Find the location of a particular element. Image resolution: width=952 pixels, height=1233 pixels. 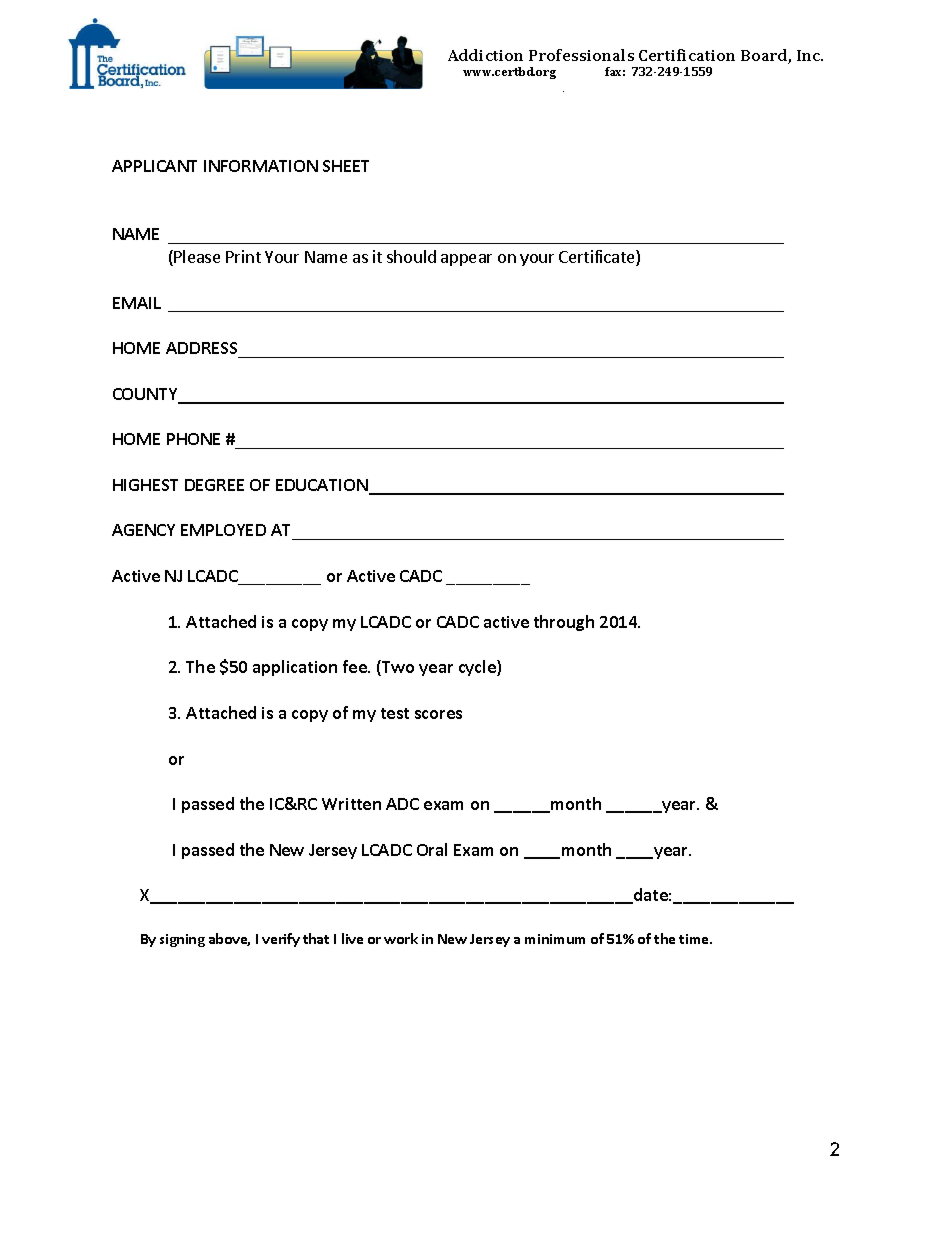

time is located at coordinates (695, 939).
